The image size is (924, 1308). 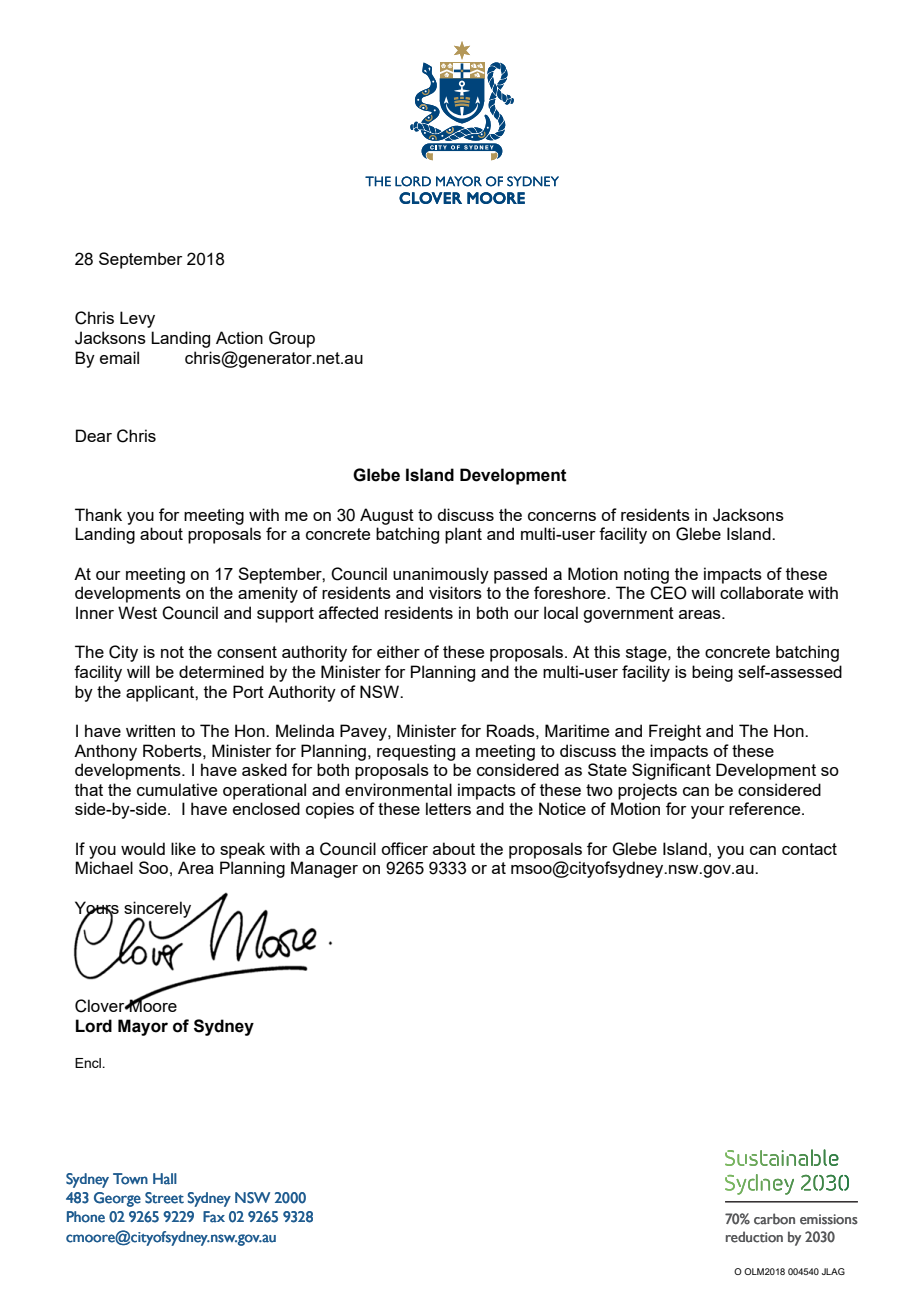 What do you see at coordinates (562, 516) in the page?
I see `concerns` at bounding box center [562, 516].
